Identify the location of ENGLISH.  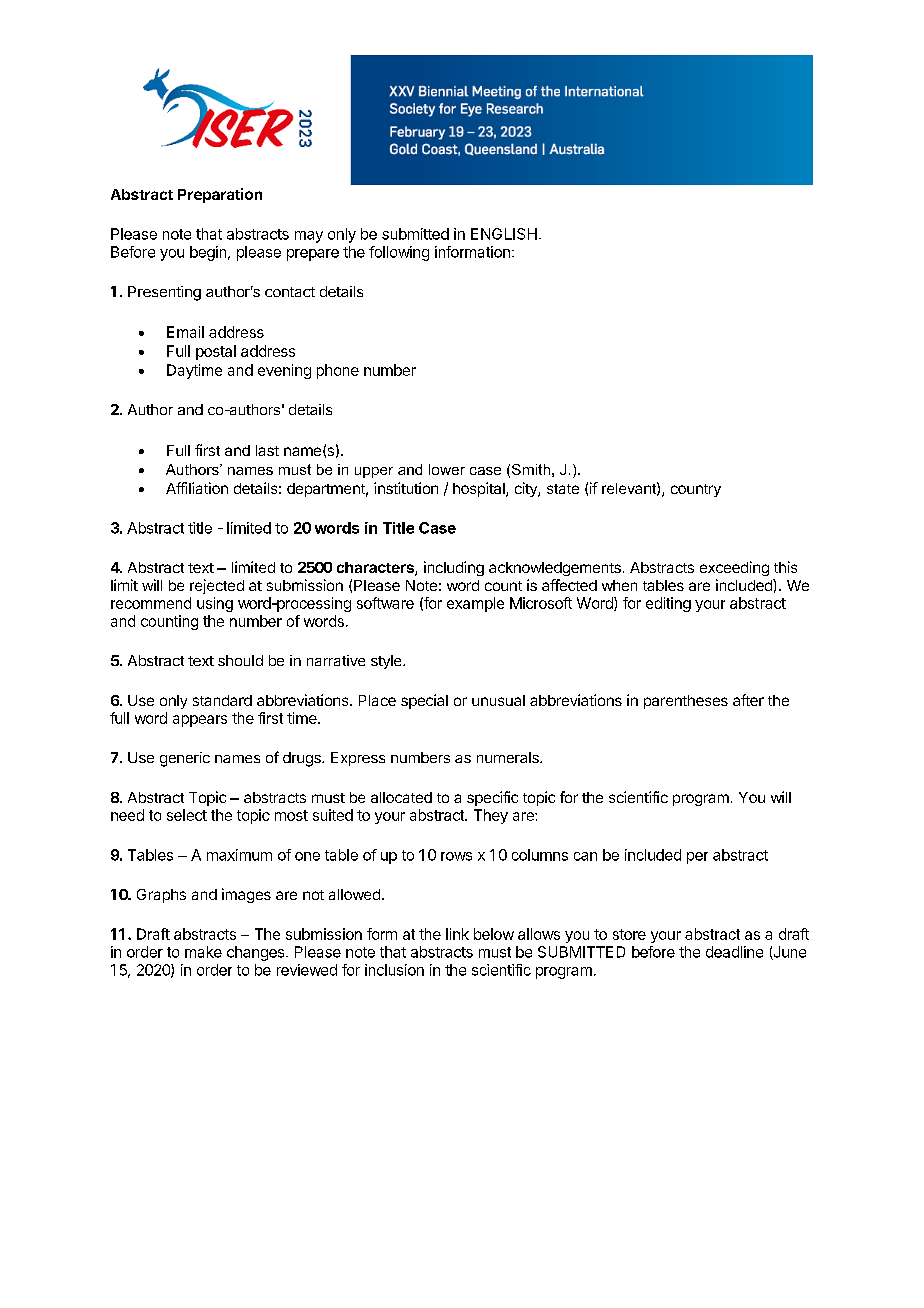
(504, 234).
